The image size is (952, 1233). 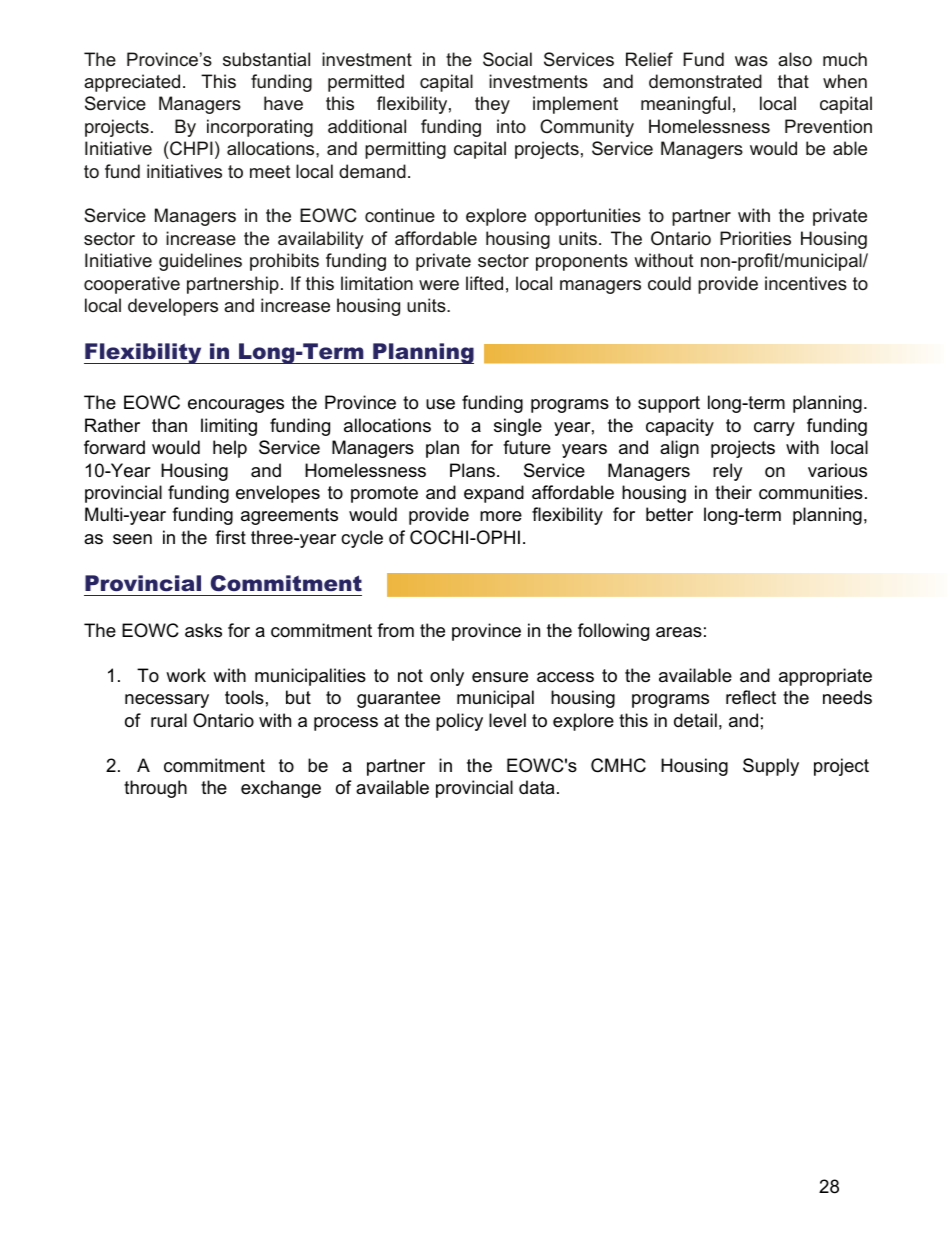 What do you see at coordinates (173, 307) in the screenshot?
I see `developers` at bounding box center [173, 307].
